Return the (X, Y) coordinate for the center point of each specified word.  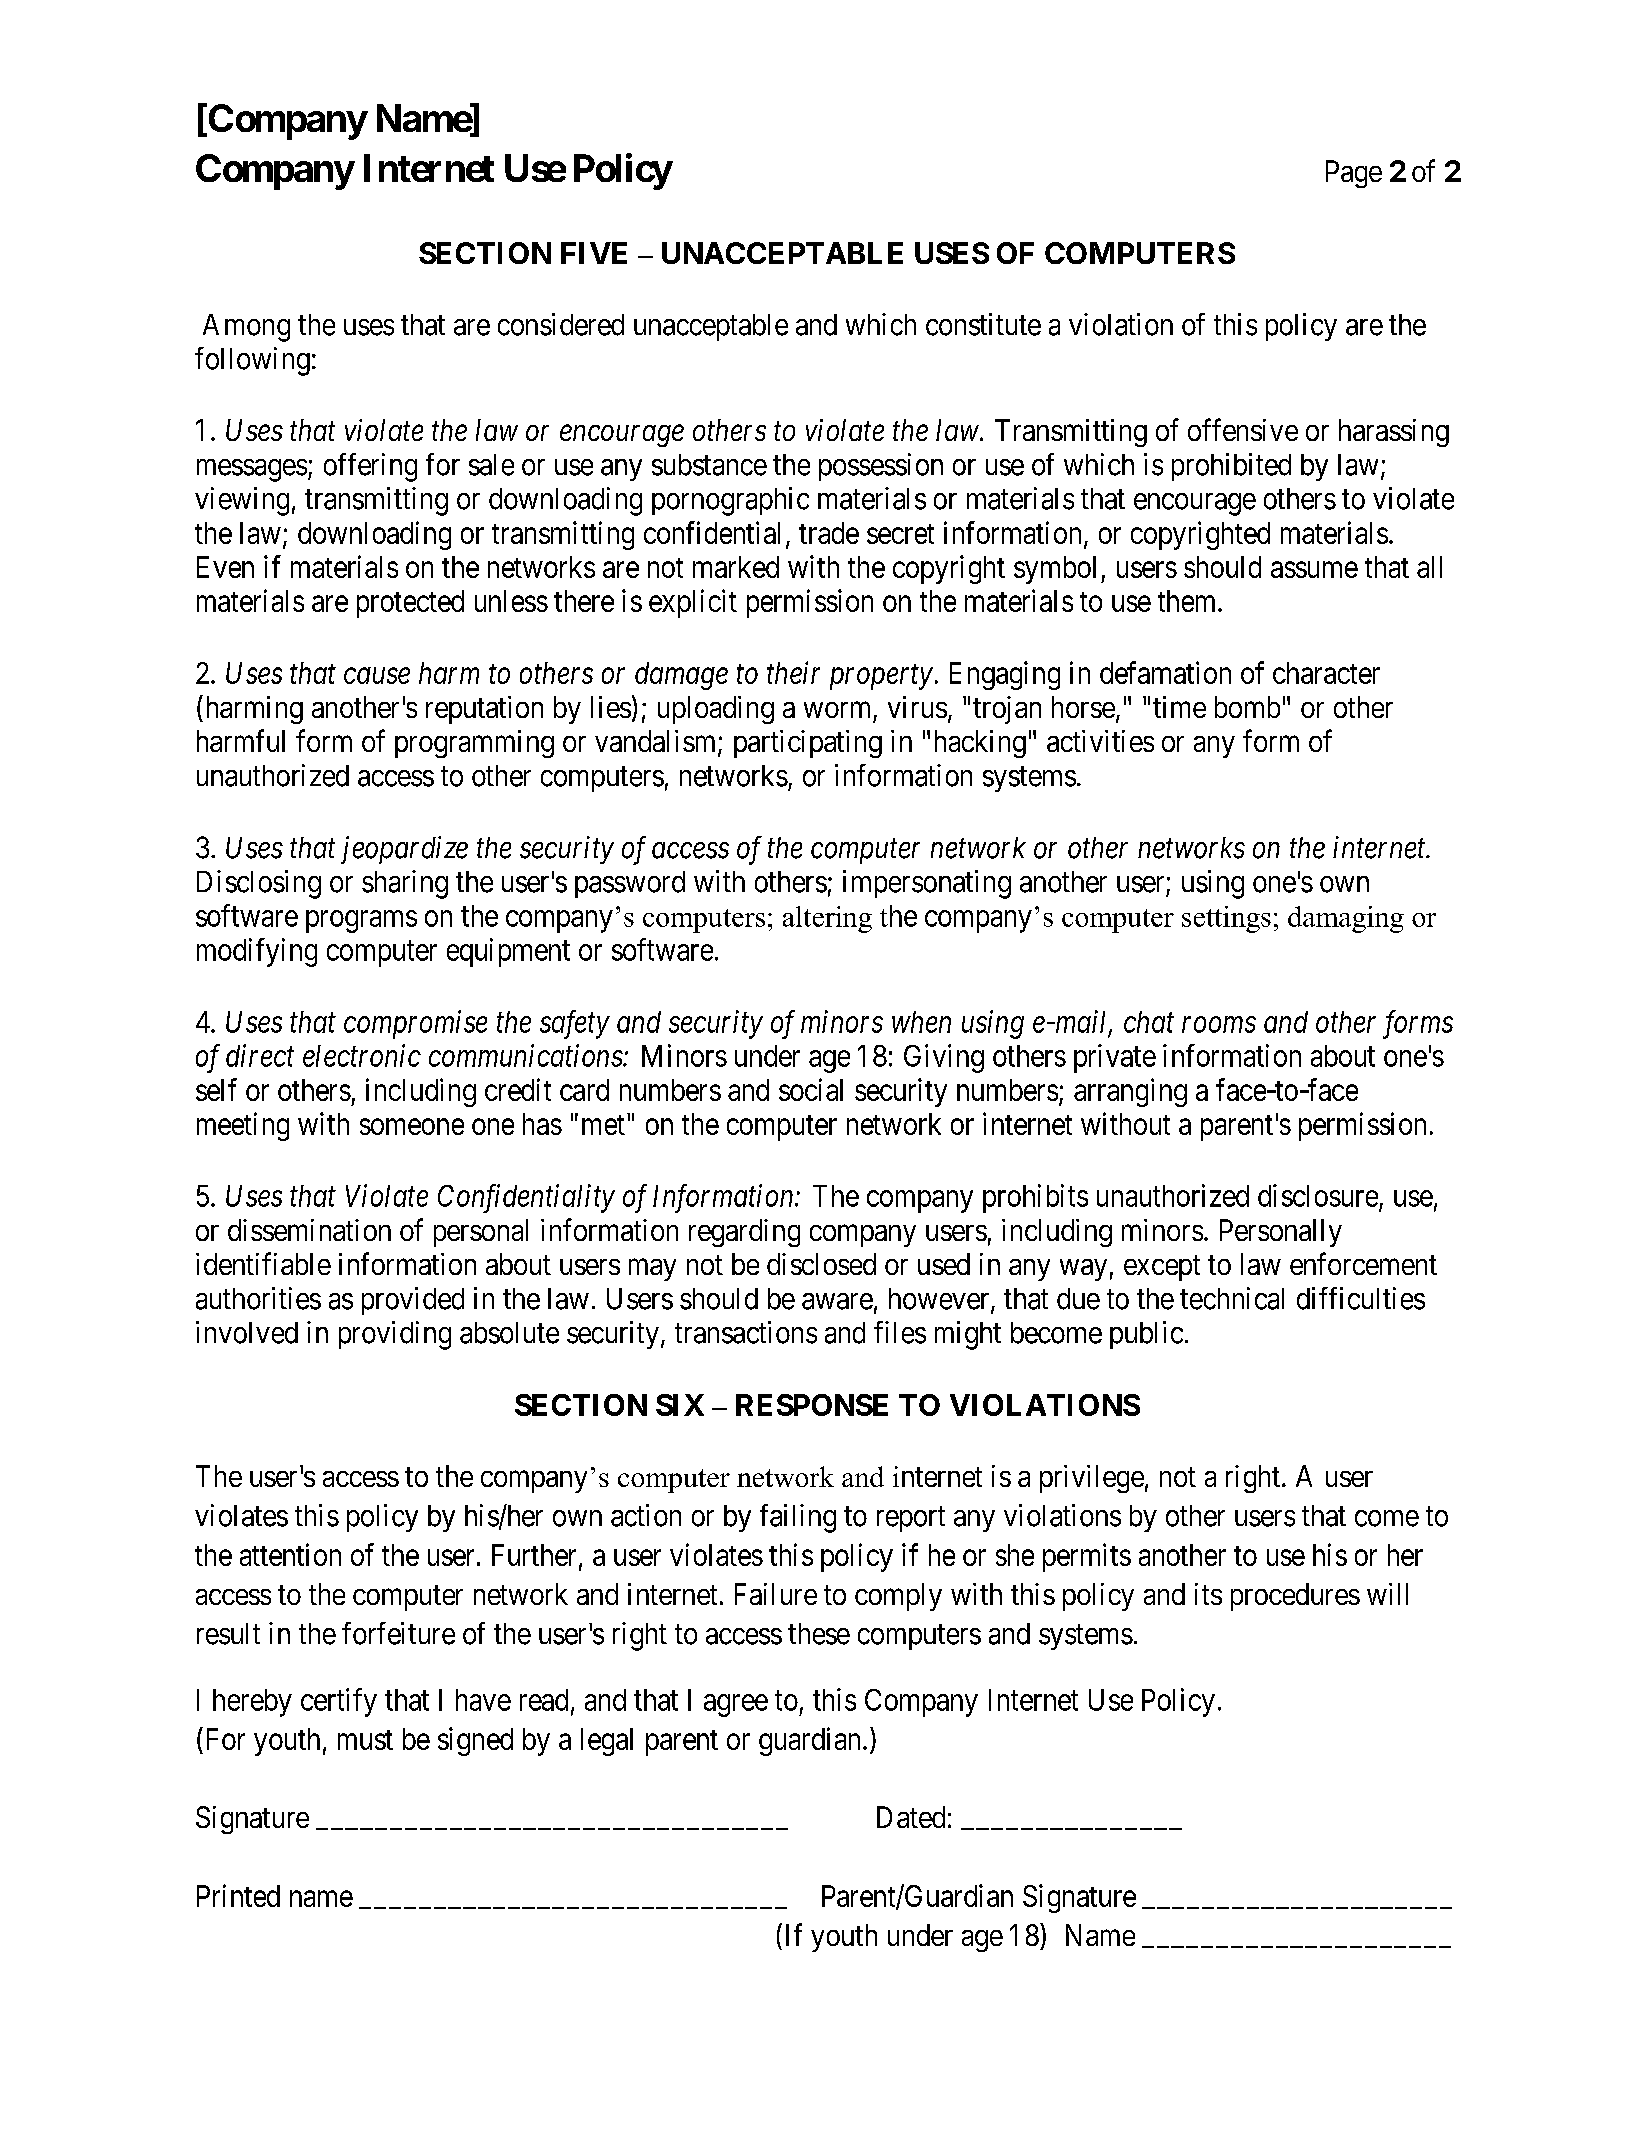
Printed (238, 1895)
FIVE (594, 253)
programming (474, 744)
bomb (1247, 707)
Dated (911, 1817)
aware (837, 1301)
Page (1354, 174)
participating (808, 744)
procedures (1295, 1597)
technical (1232, 1298)
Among (246, 328)
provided (413, 1301)
